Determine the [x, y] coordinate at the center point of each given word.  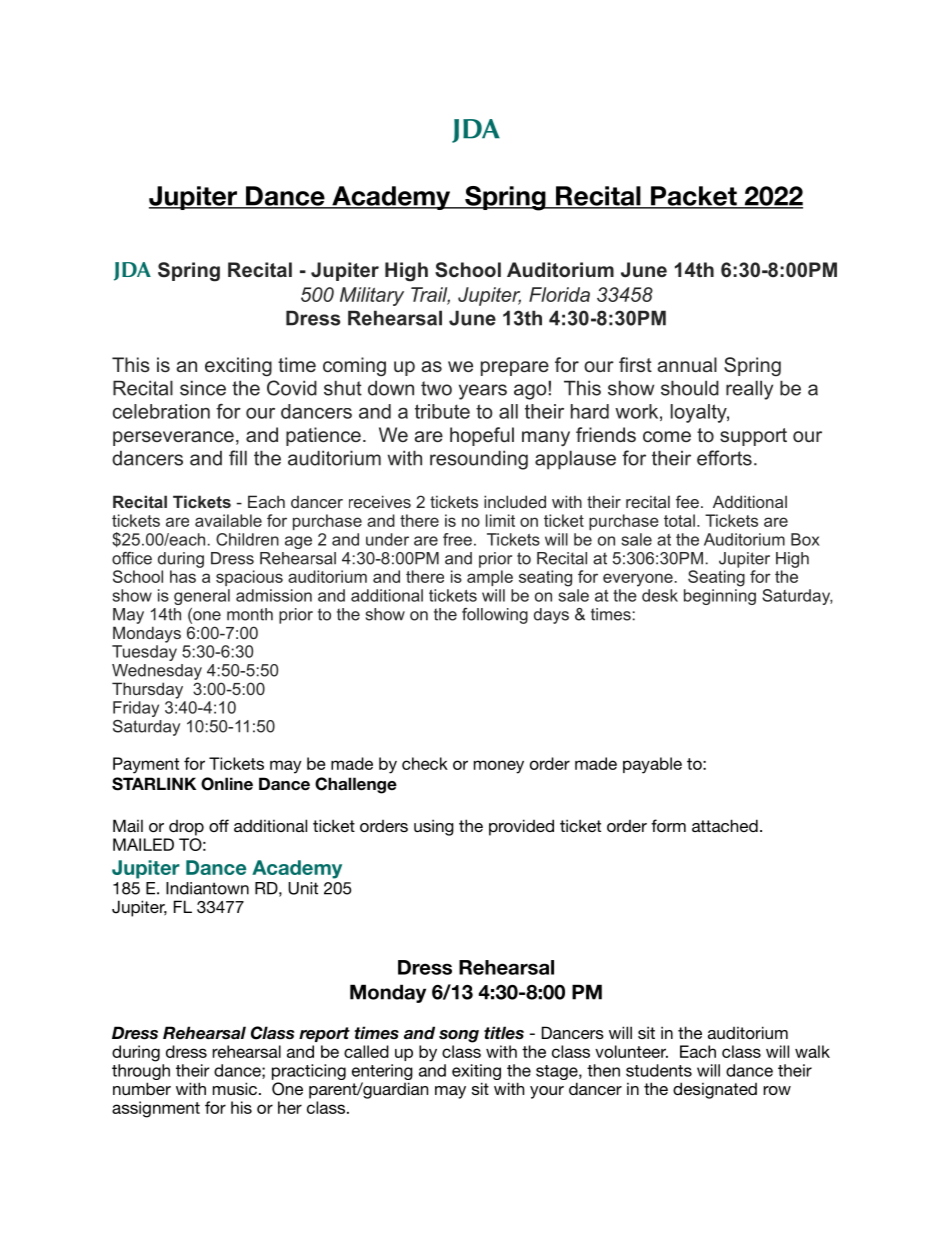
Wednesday [157, 672]
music [235, 1088]
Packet [694, 197]
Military [372, 296]
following [495, 616]
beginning [720, 597]
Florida [559, 294]
